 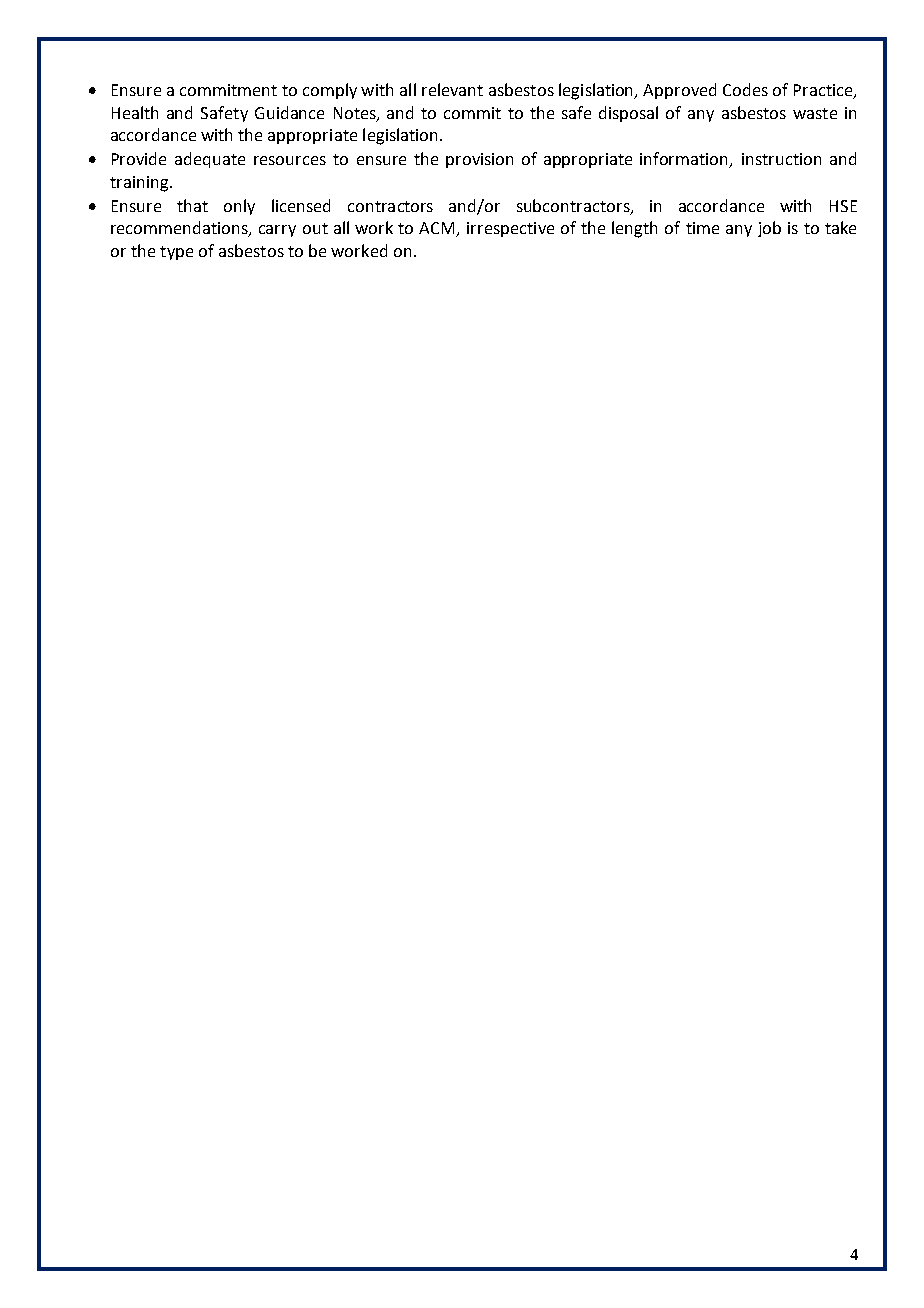 I want to click on comply, so click(x=330, y=91).
